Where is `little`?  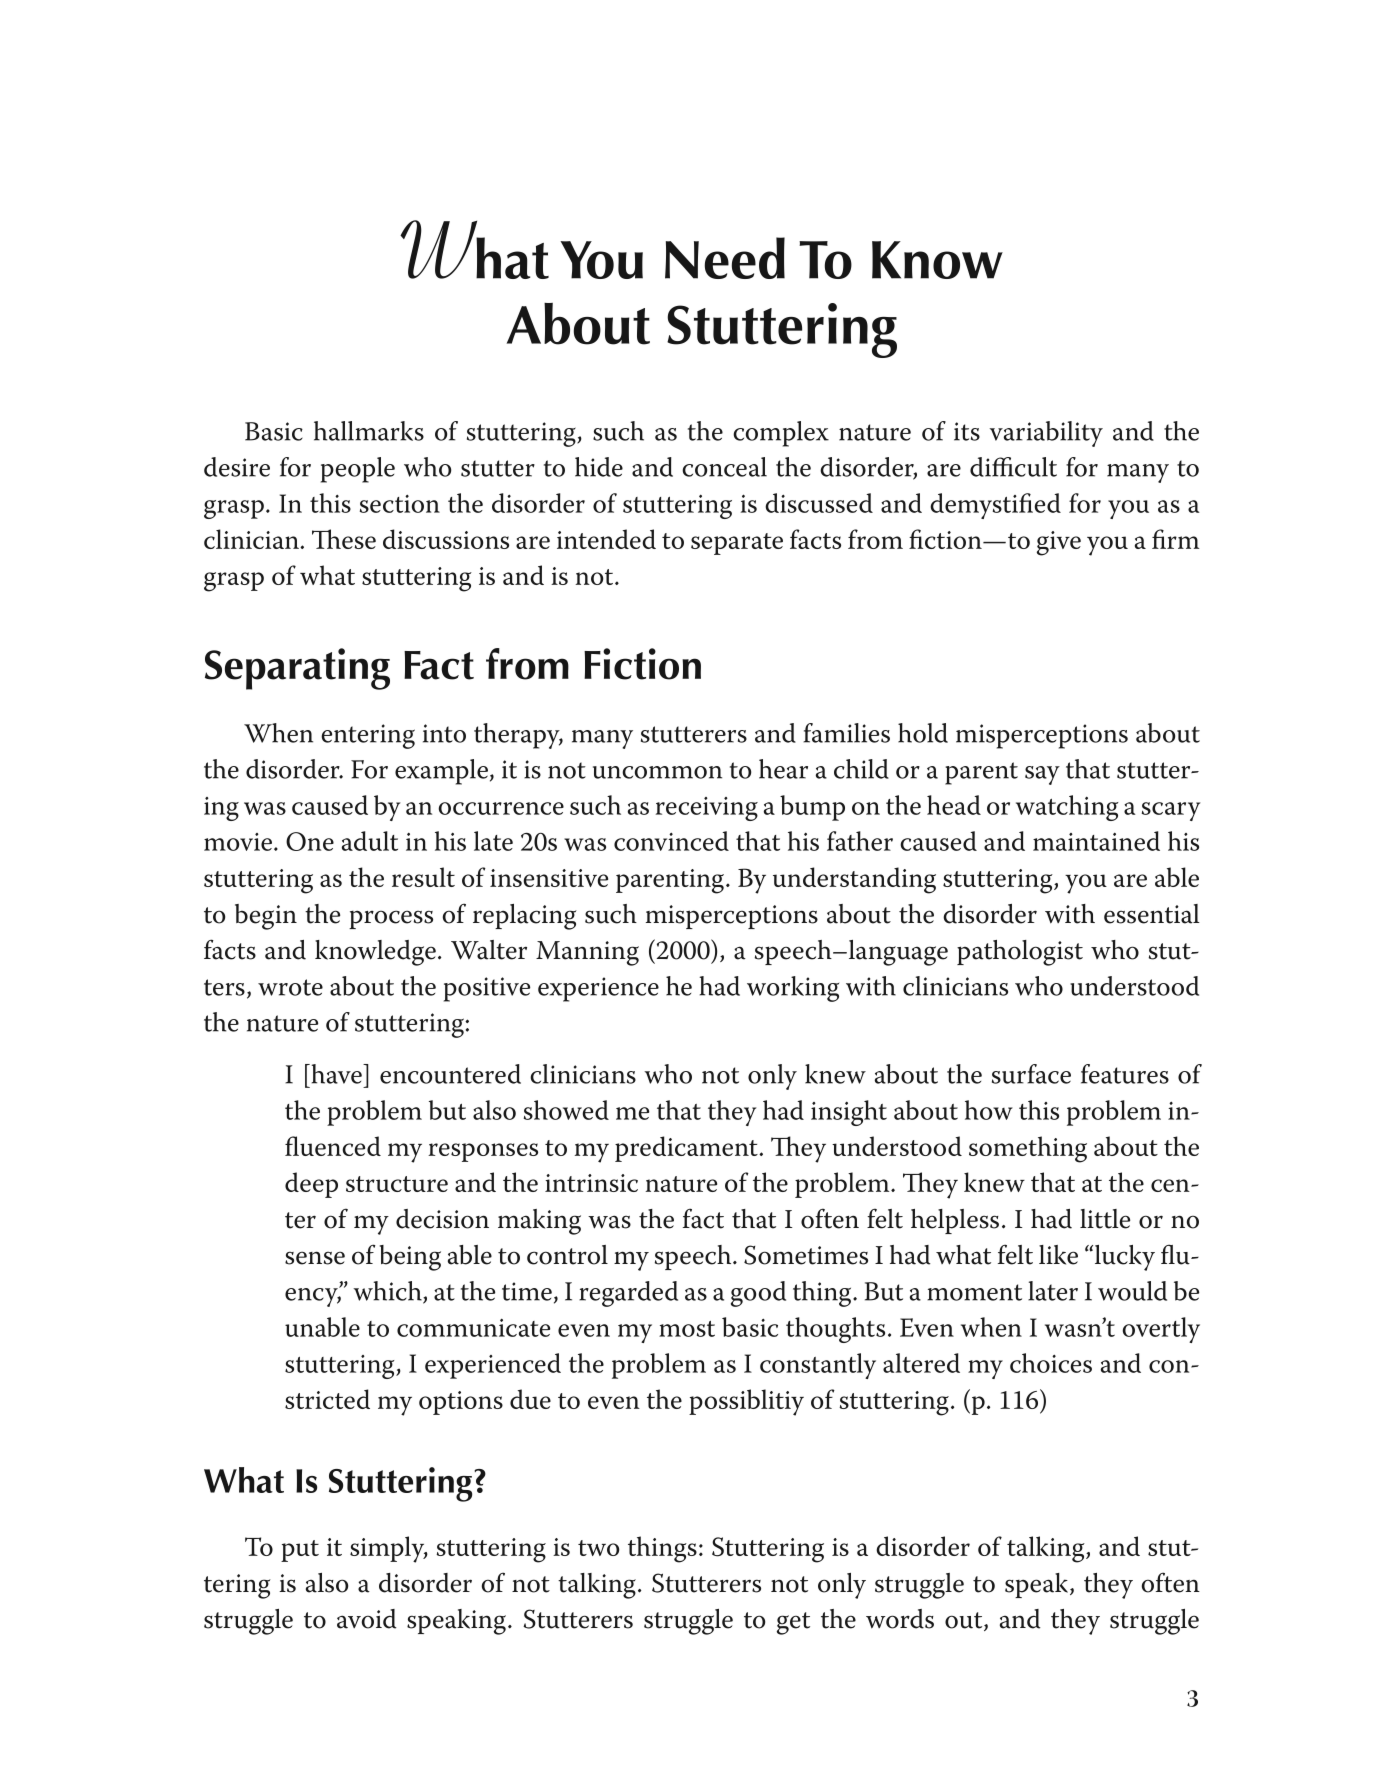 little is located at coordinates (1105, 1219).
